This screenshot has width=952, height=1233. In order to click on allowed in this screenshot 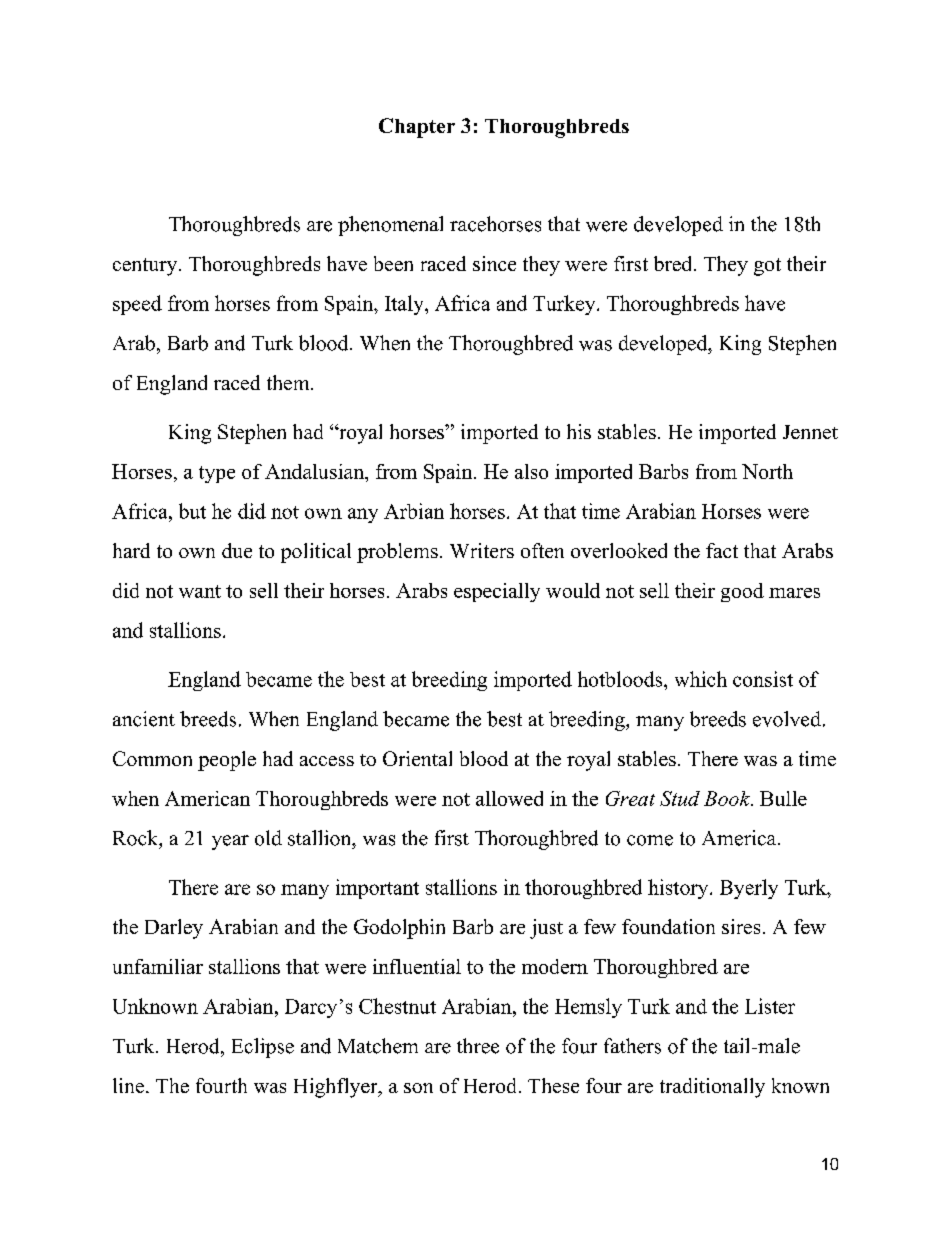, I will do `click(509, 798)`.
